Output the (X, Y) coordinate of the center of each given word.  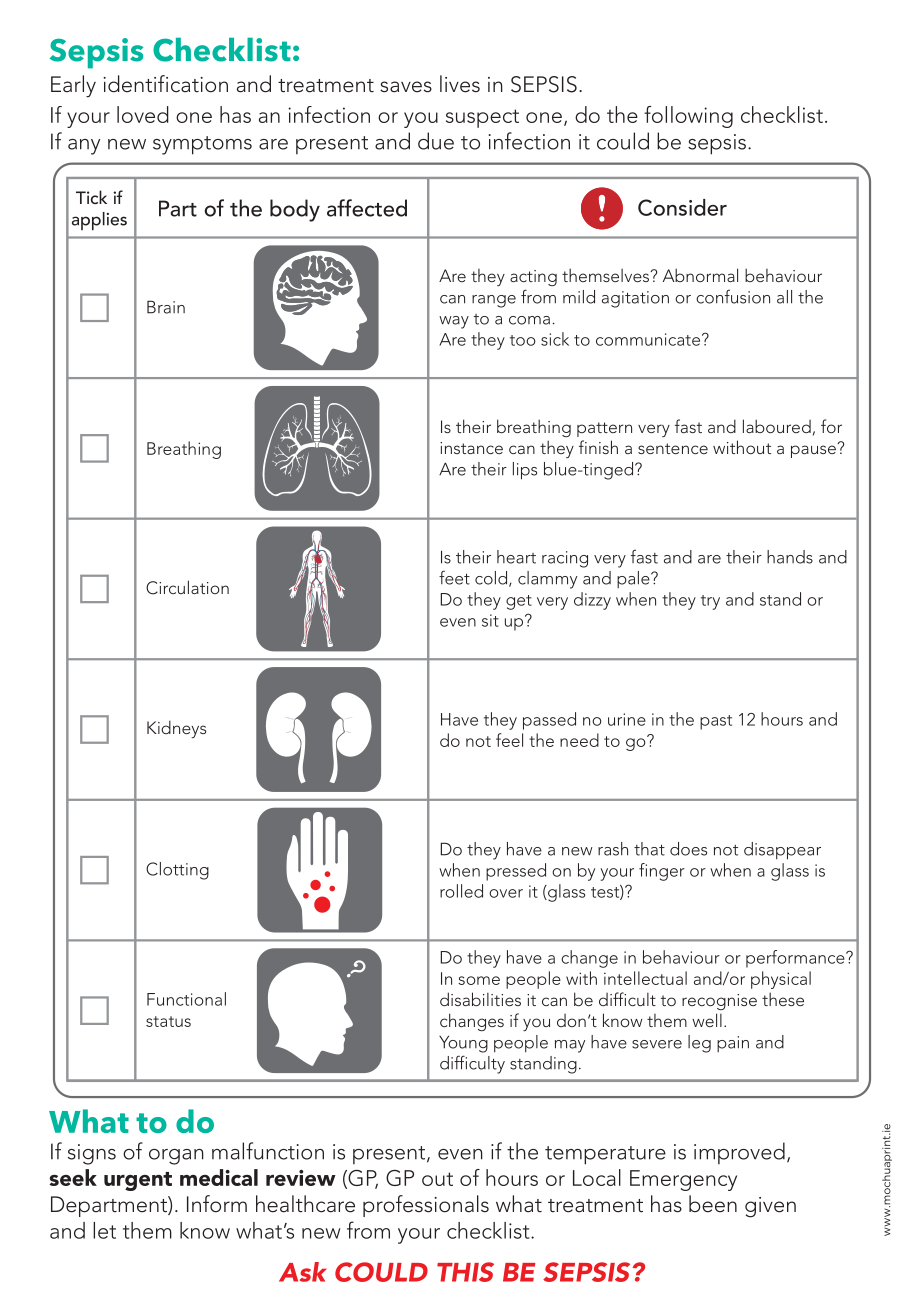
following (688, 117)
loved (143, 114)
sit (490, 620)
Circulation (187, 587)
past (716, 722)
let (104, 1230)
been (713, 1204)
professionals (426, 1206)
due (436, 141)
